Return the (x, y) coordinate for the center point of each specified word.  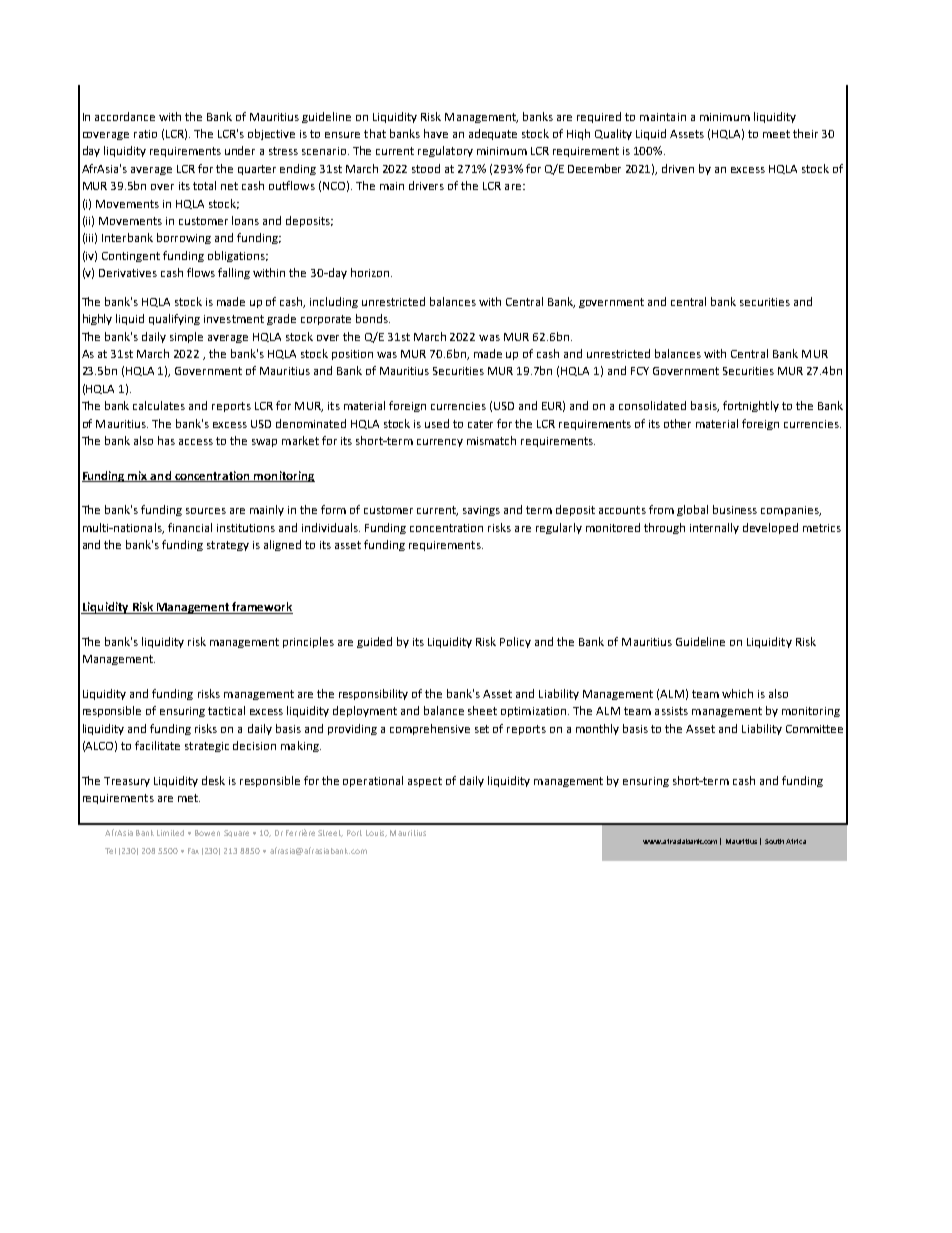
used (437, 423)
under (240, 150)
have (436, 133)
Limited (170, 833)
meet (776, 134)
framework (261, 608)
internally (714, 528)
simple (186, 337)
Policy (515, 642)
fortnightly (751, 406)
